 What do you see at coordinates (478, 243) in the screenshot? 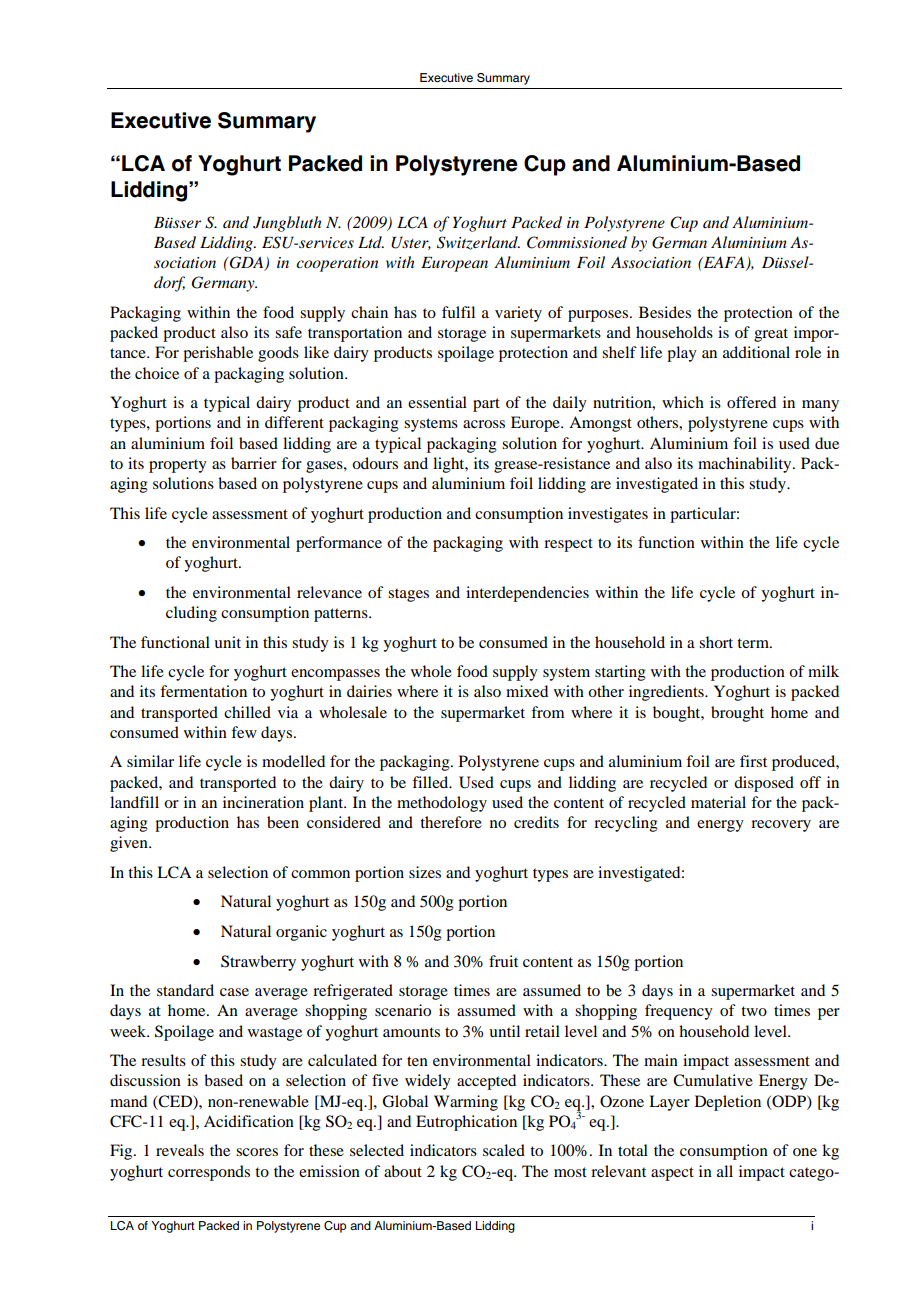
I see `Switzerland` at bounding box center [478, 243].
